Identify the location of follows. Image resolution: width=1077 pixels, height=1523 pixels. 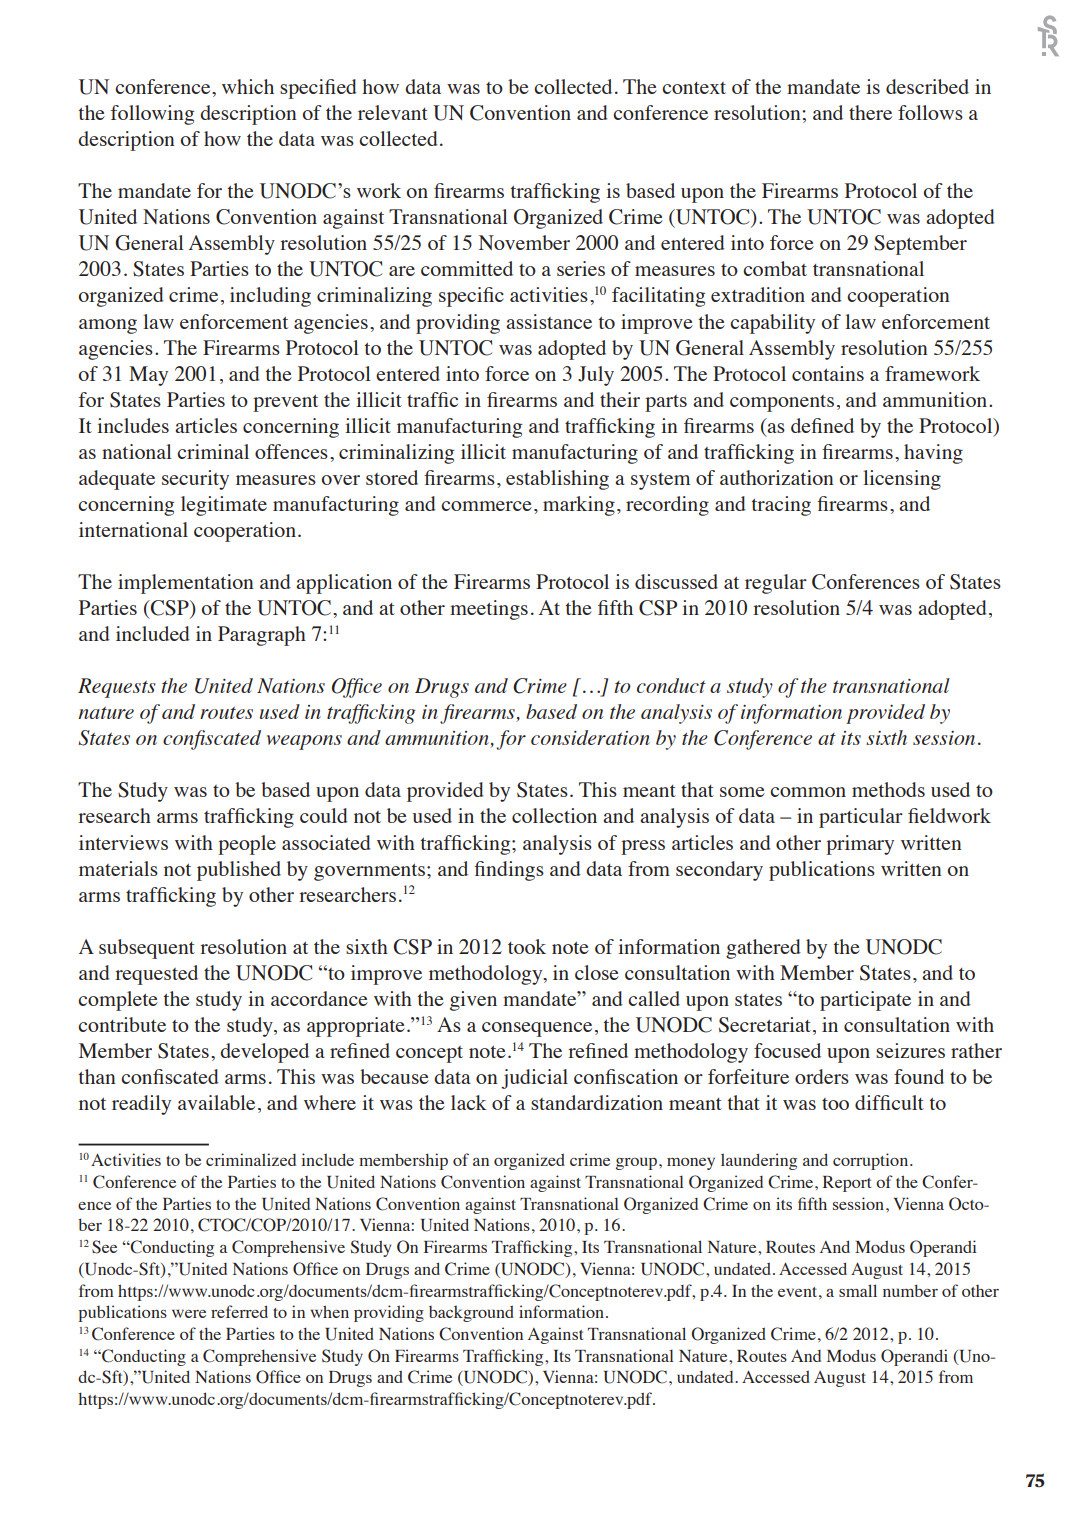
(930, 112).
